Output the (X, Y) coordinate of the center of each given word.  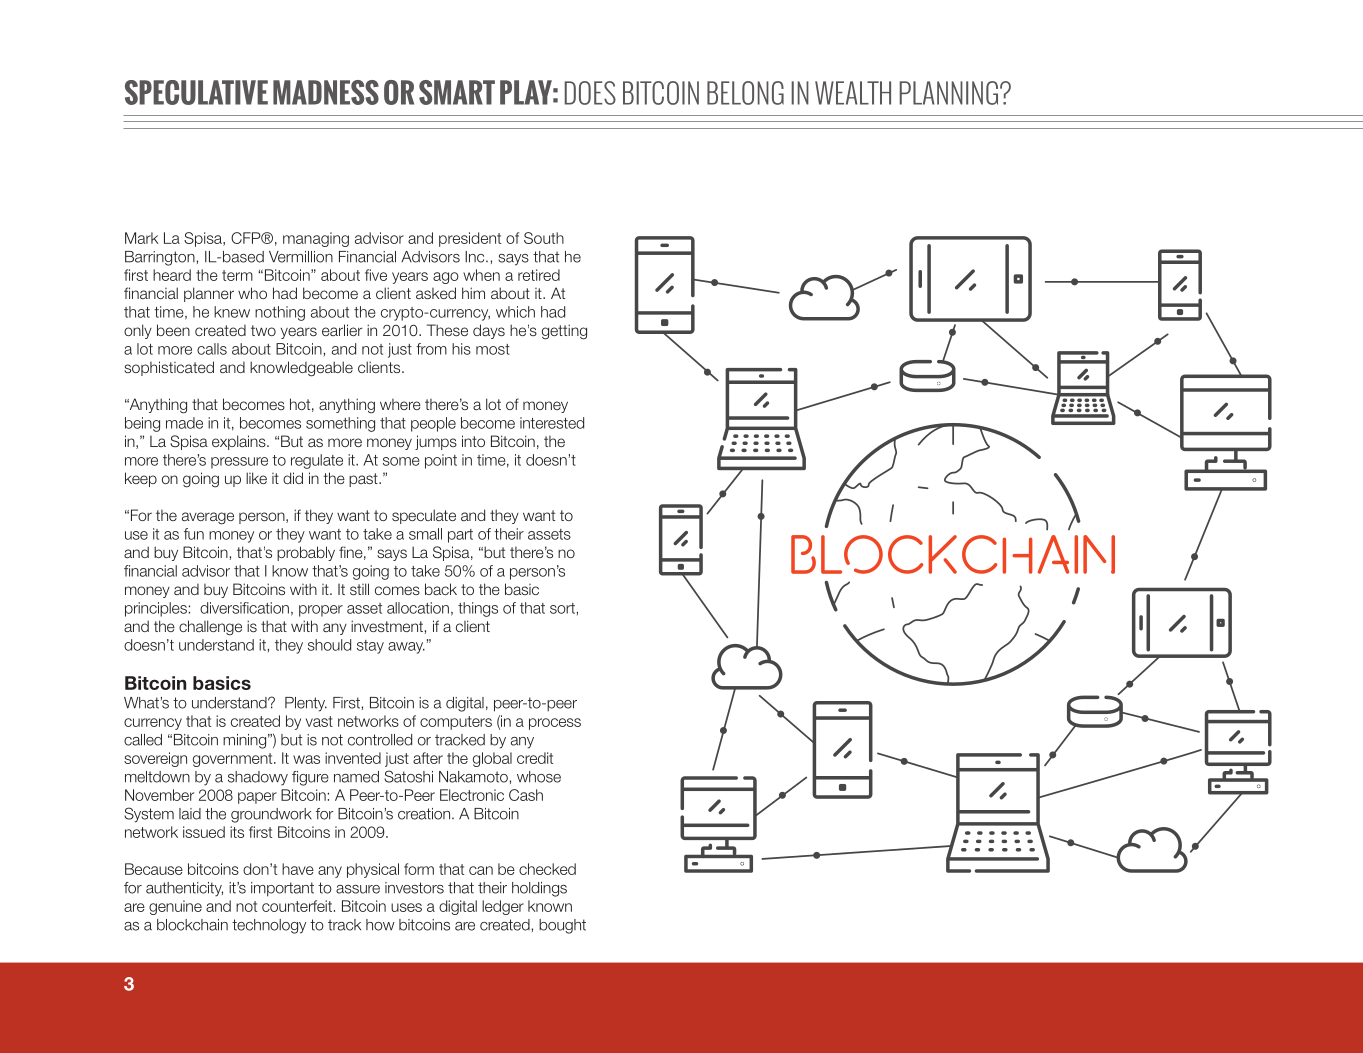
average (208, 518)
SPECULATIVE (196, 92)
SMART (457, 92)
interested (552, 423)
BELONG (745, 93)
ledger (503, 907)
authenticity (184, 889)
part (460, 536)
